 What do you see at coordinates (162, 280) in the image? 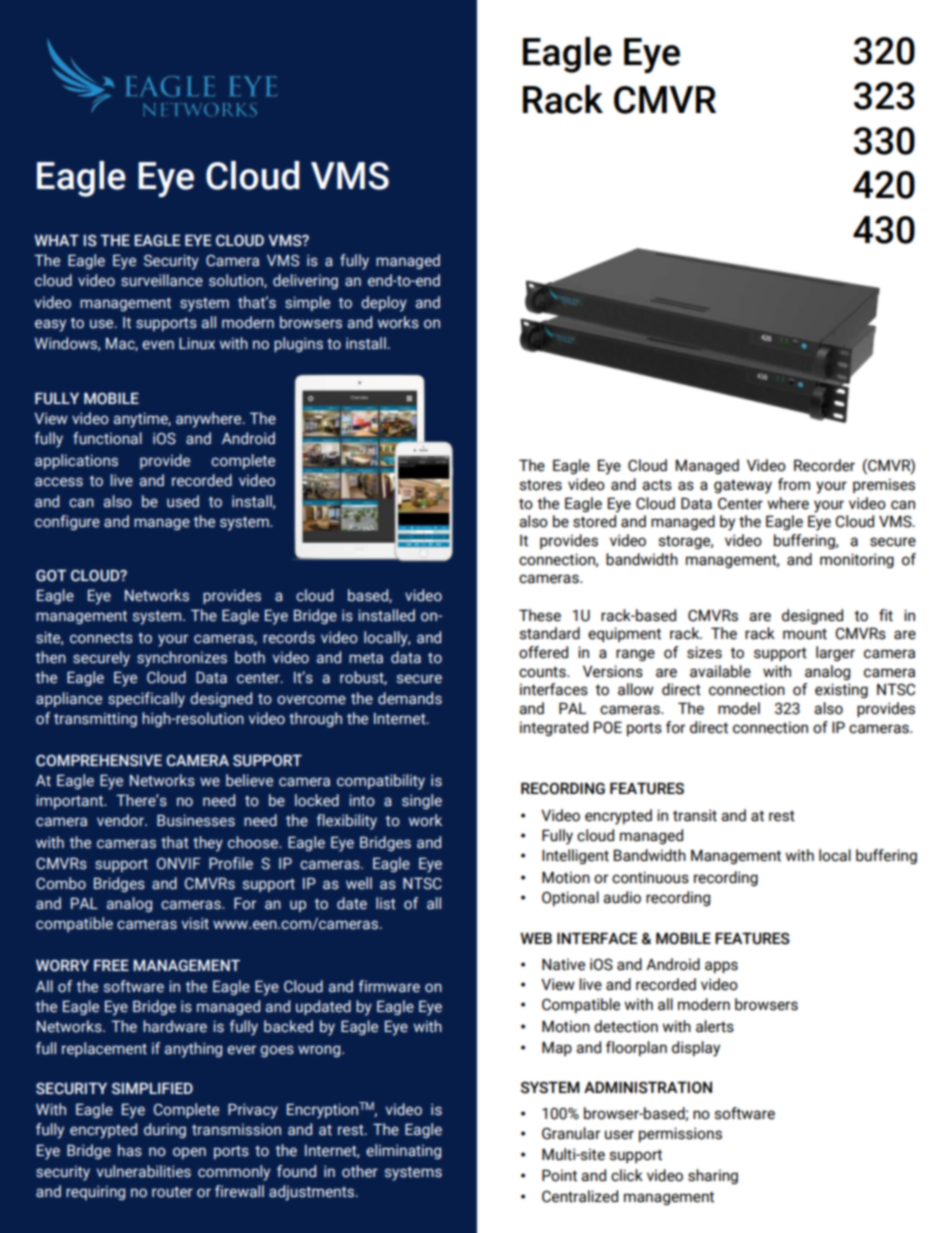
I see `surveillance` at bounding box center [162, 280].
